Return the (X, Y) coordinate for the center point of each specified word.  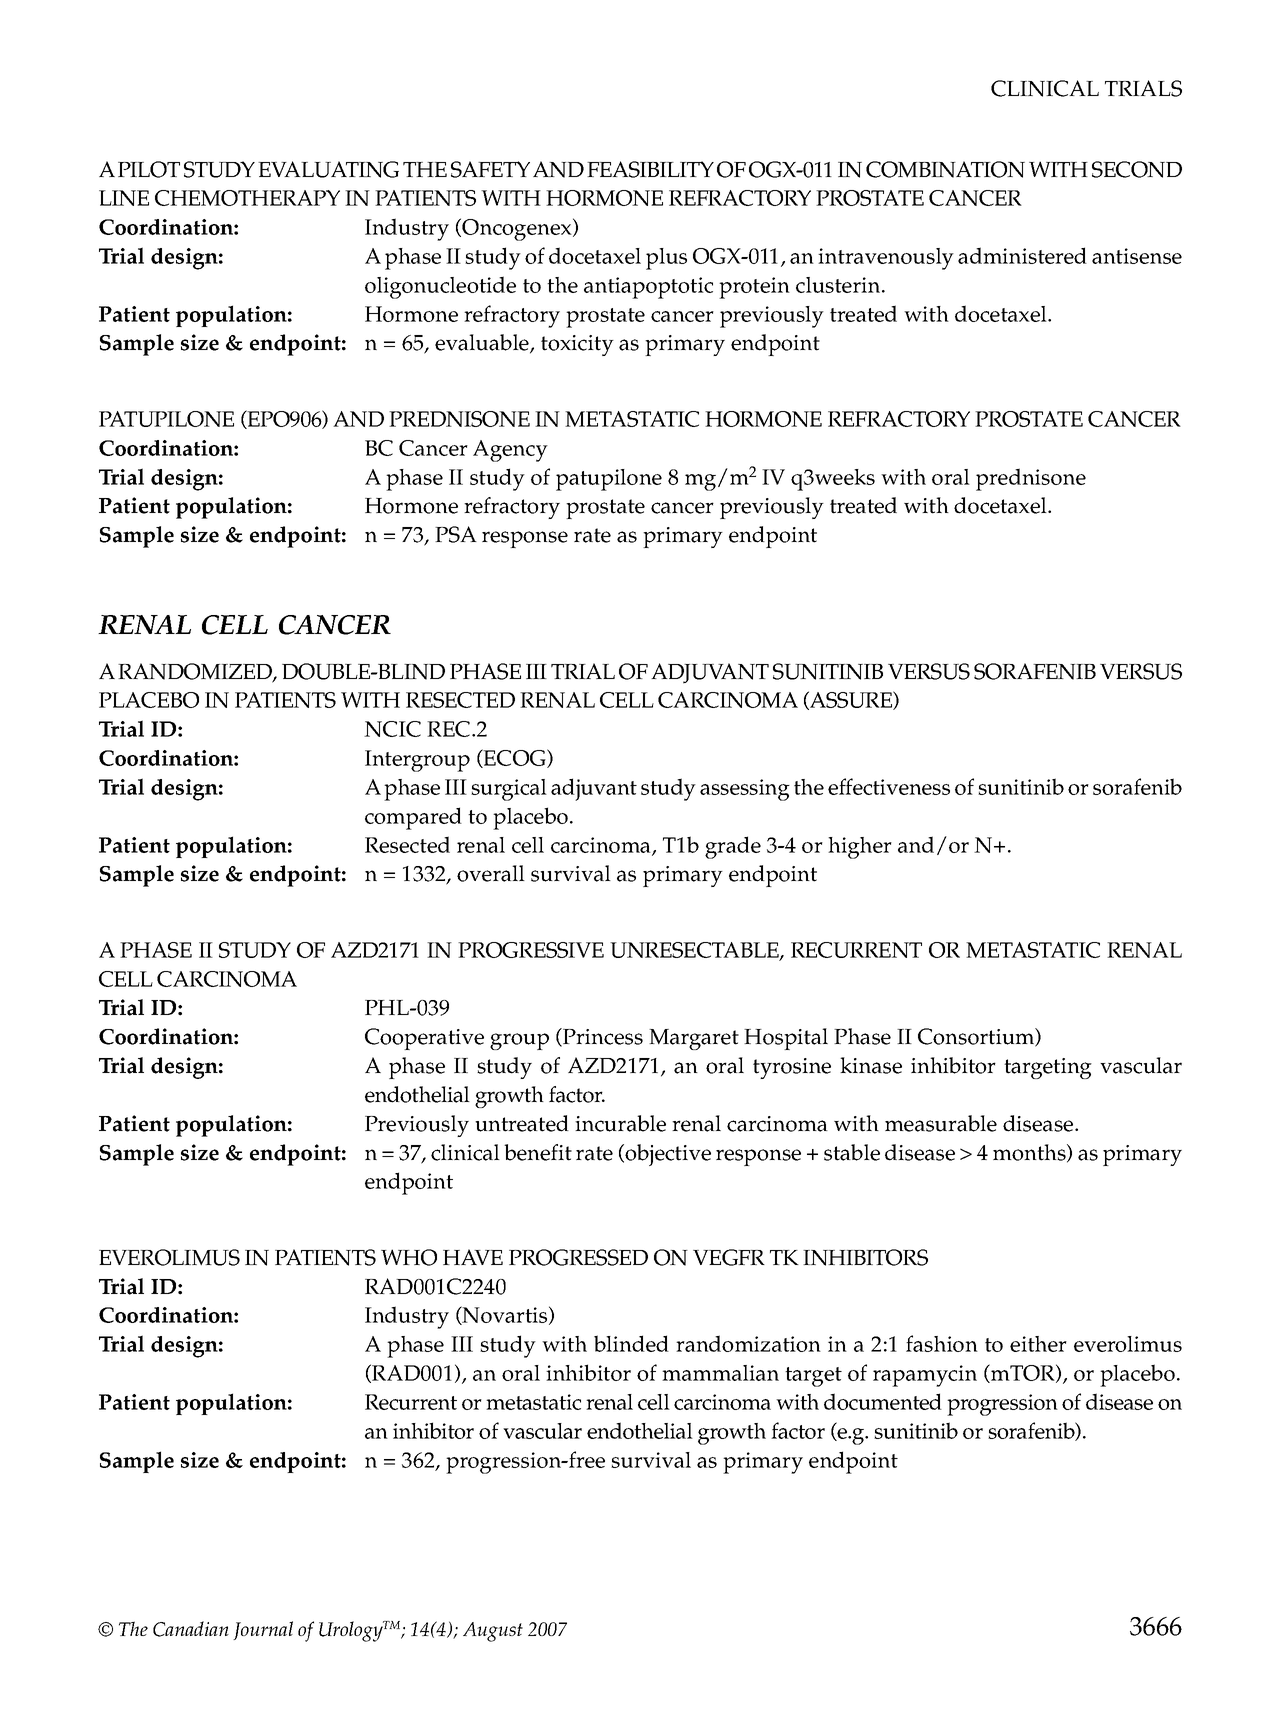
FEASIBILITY (650, 169)
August (493, 1632)
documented (883, 1401)
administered (1022, 255)
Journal (263, 1630)
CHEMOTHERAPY (247, 198)
